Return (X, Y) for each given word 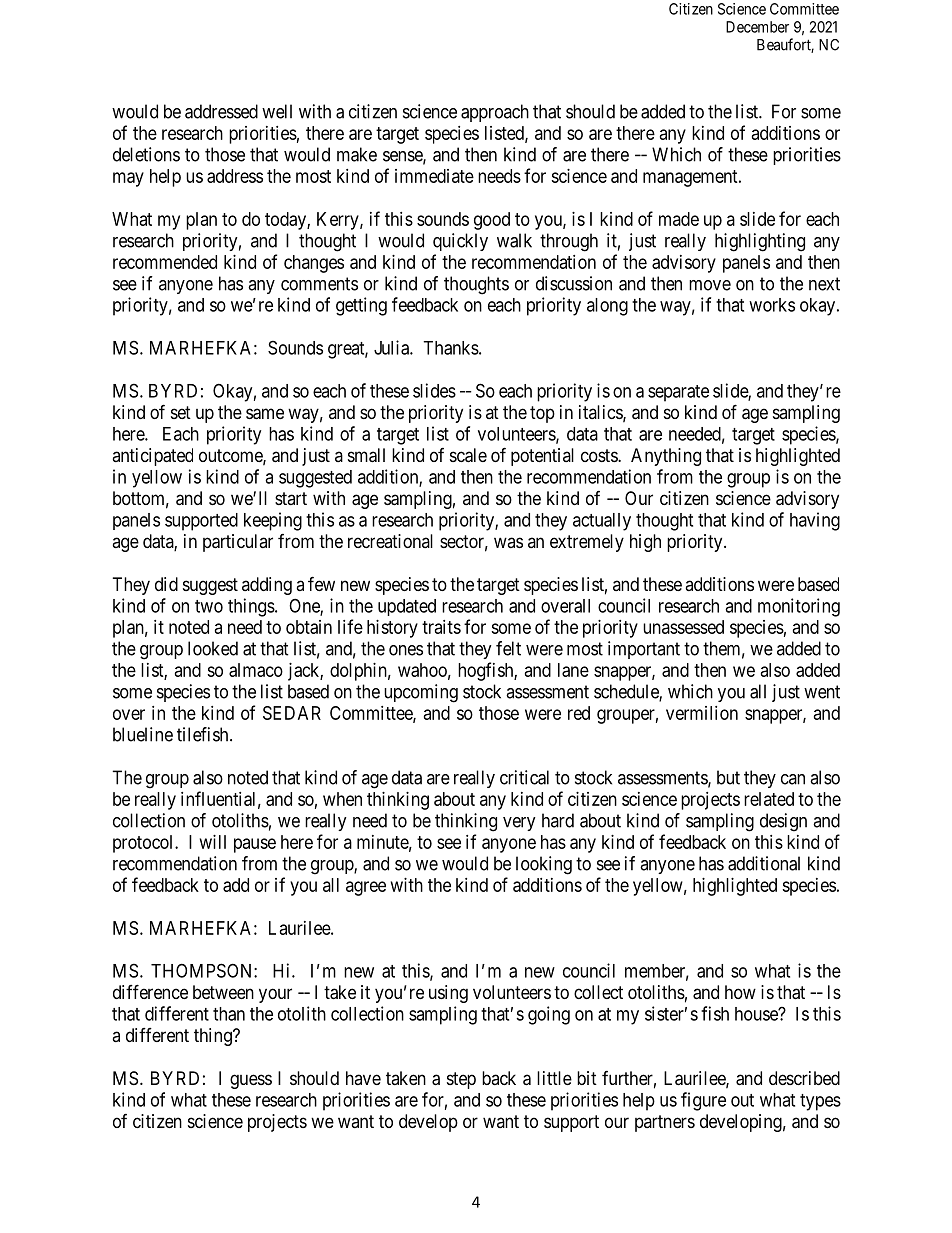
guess (251, 1081)
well (277, 111)
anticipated (152, 457)
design (783, 822)
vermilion (702, 713)
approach (495, 113)
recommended (165, 262)
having (815, 521)
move (710, 285)
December (757, 27)
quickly (460, 242)
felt (508, 648)
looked (213, 648)
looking (544, 865)
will (213, 842)
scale (468, 455)
